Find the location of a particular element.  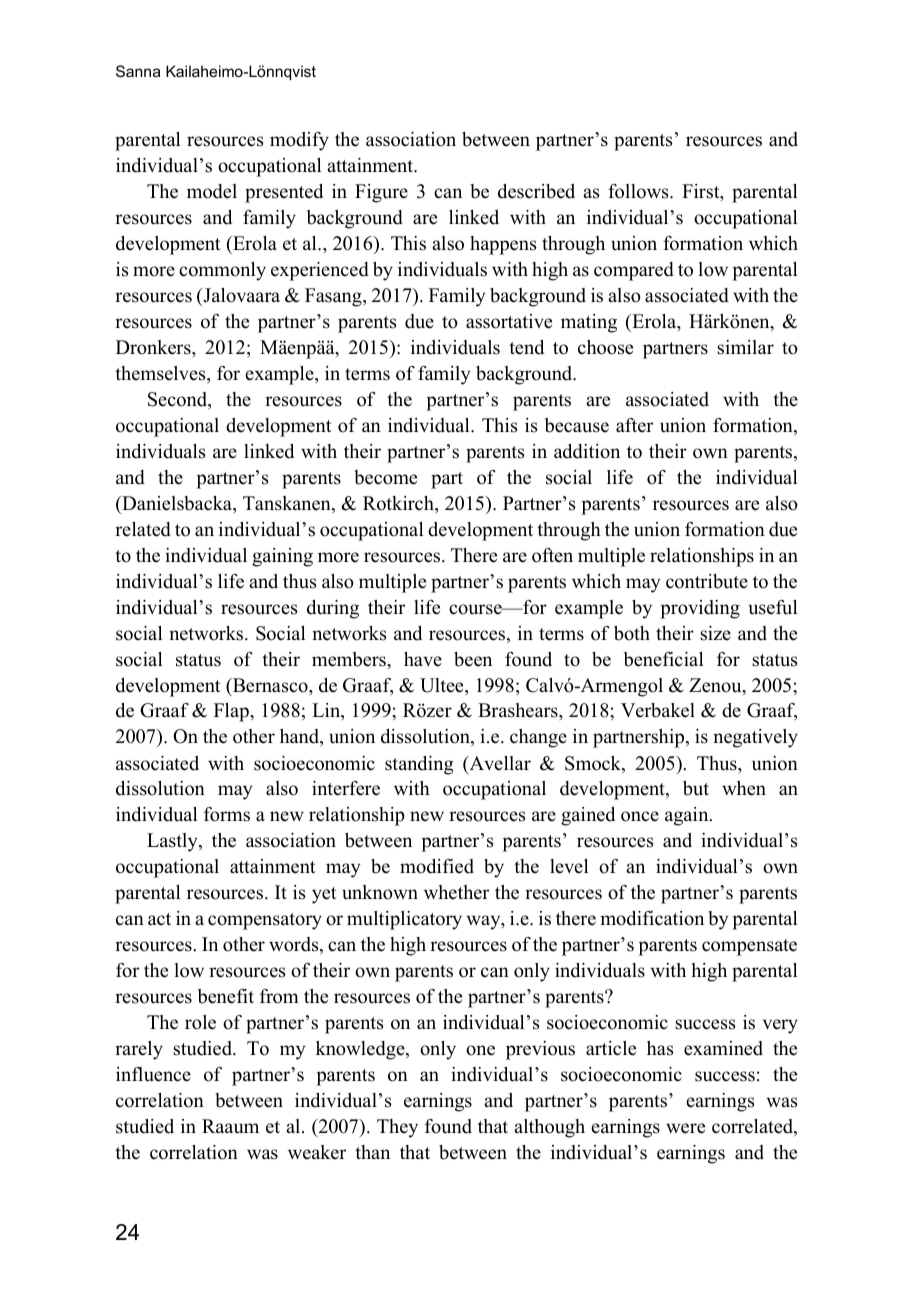

follows is located at coordinates (639, 191).
